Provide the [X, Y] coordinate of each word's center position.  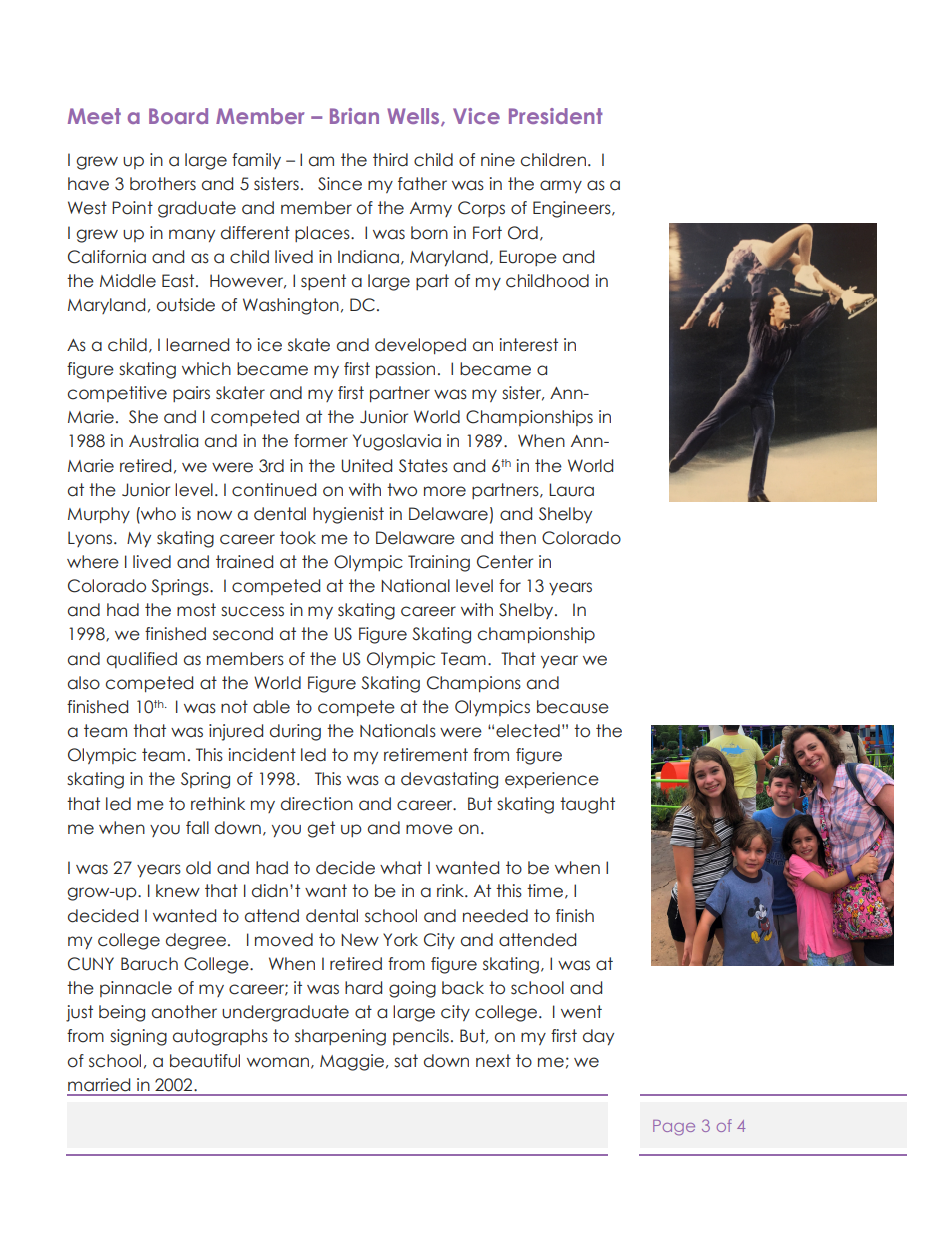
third [390, 160]
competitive [117, 394]
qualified [142, 660]
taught [587, 805]
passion [405, 370]
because [573, 707]
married [99, 1085]
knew [178, 891]
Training [439, 563]
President [556, 116]
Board [178, 116]
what [401, 868]
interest [529, 345]
